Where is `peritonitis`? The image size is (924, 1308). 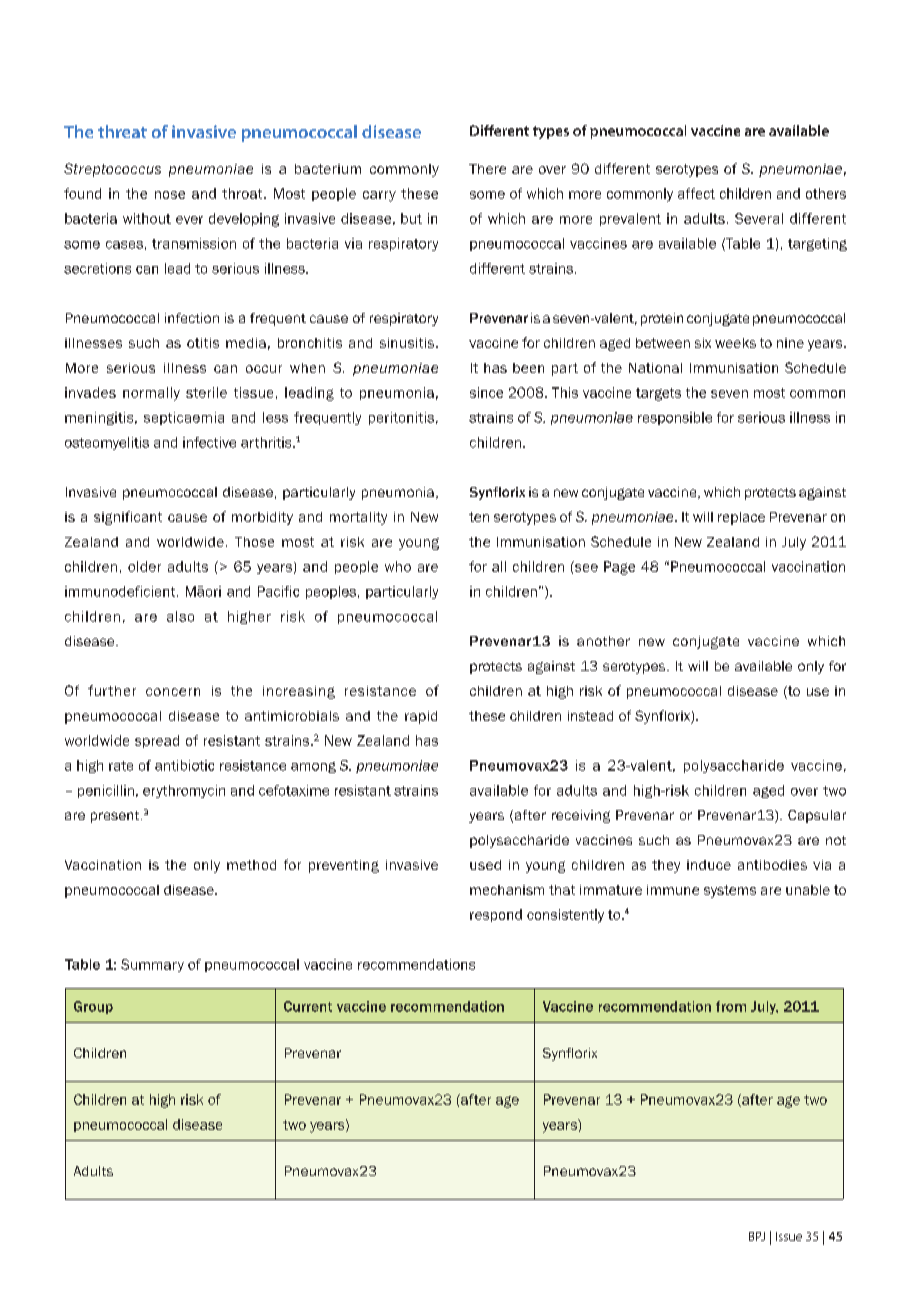
peritonitis is located at coordinates (401, 418).
